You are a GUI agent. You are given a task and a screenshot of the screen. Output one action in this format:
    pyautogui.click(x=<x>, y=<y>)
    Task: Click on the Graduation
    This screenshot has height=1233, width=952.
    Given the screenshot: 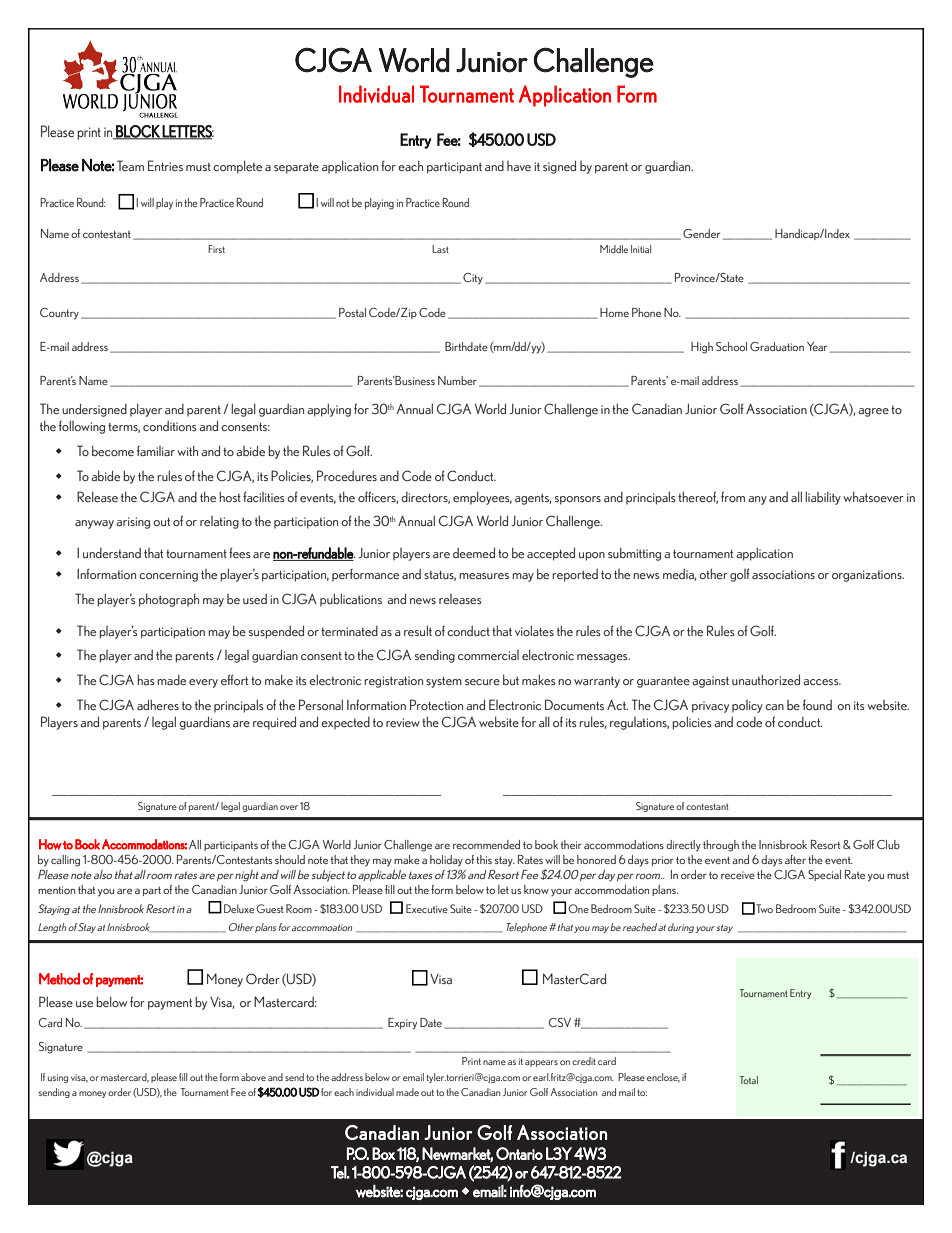 What is the action you would take?
    pyautogui.click(x=777, y=346)
